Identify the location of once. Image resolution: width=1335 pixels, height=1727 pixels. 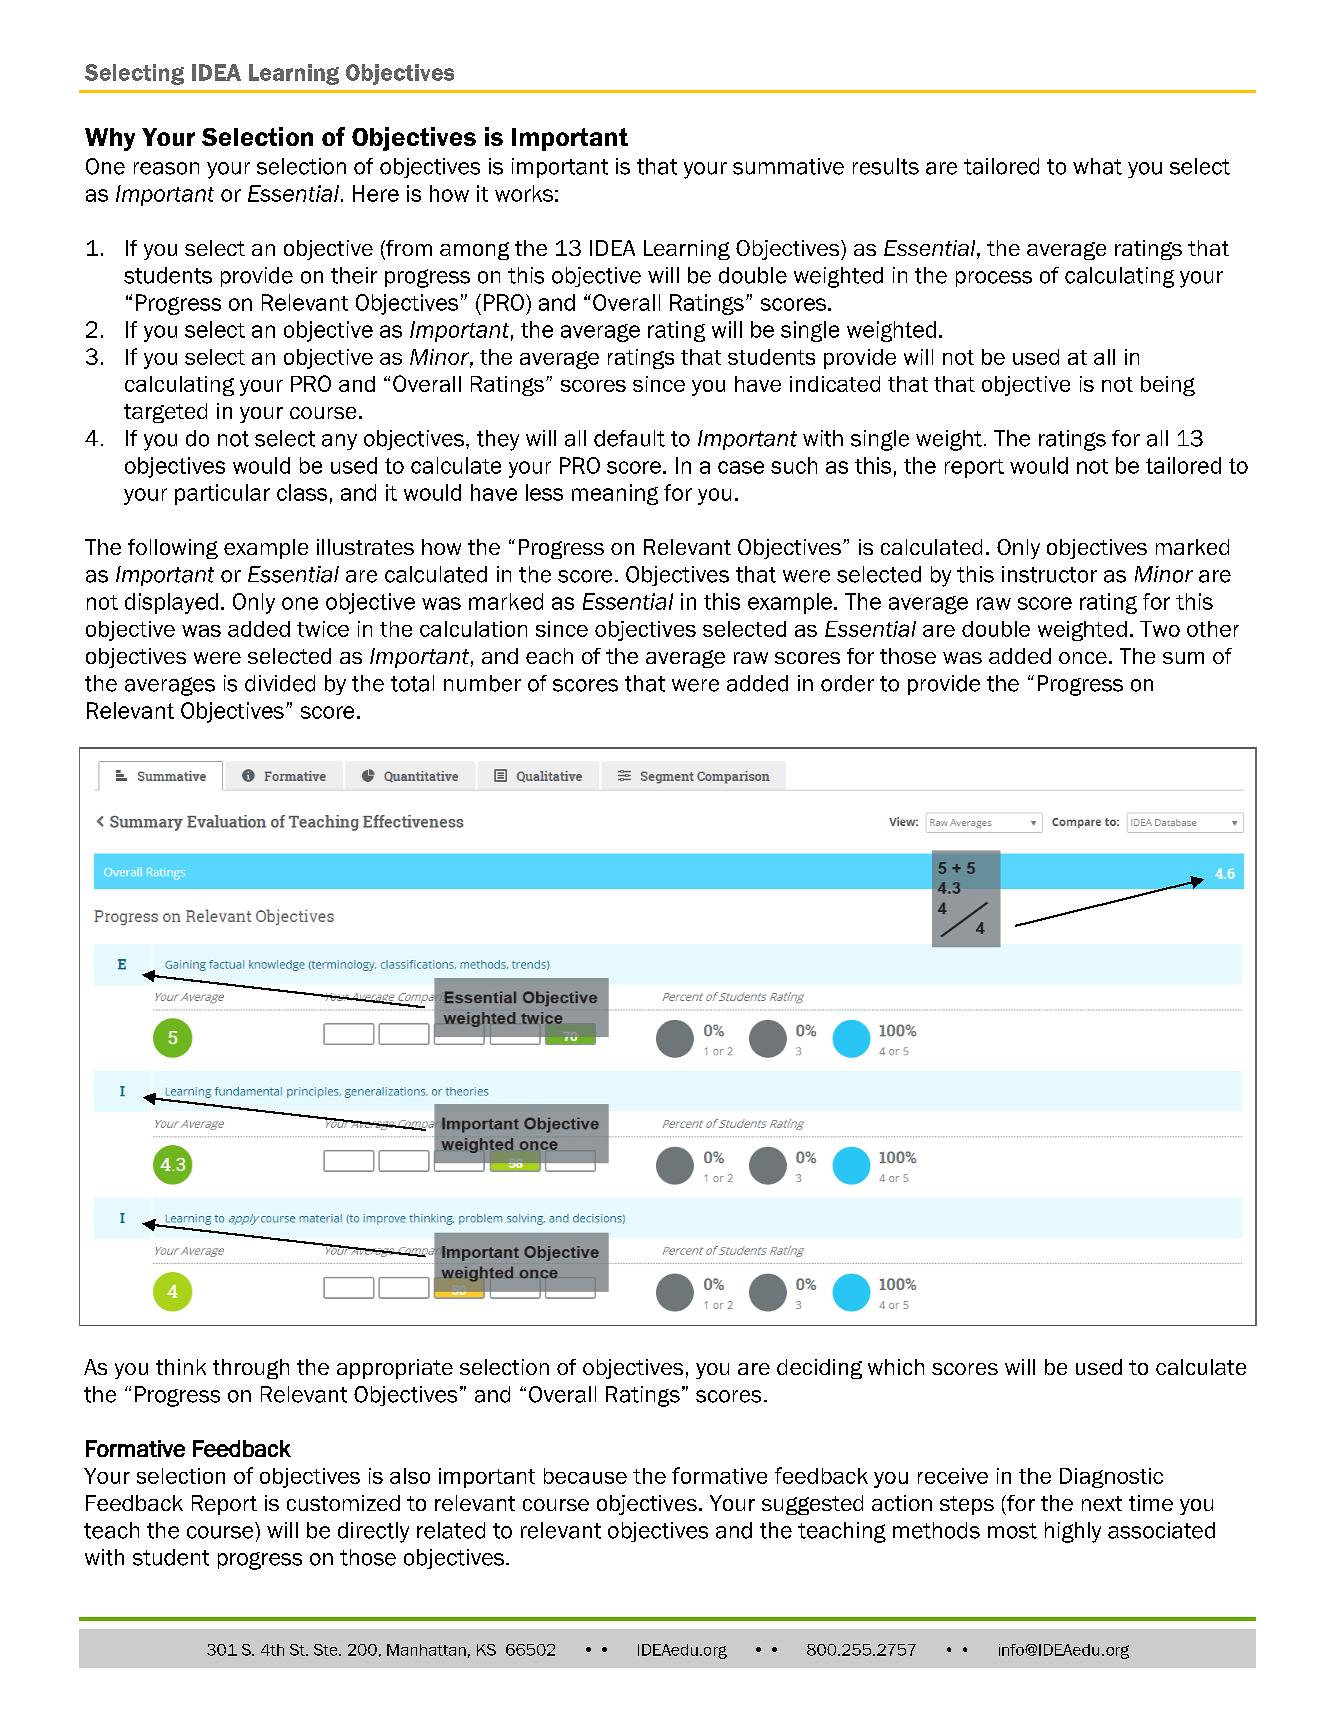
(1083, 658).
